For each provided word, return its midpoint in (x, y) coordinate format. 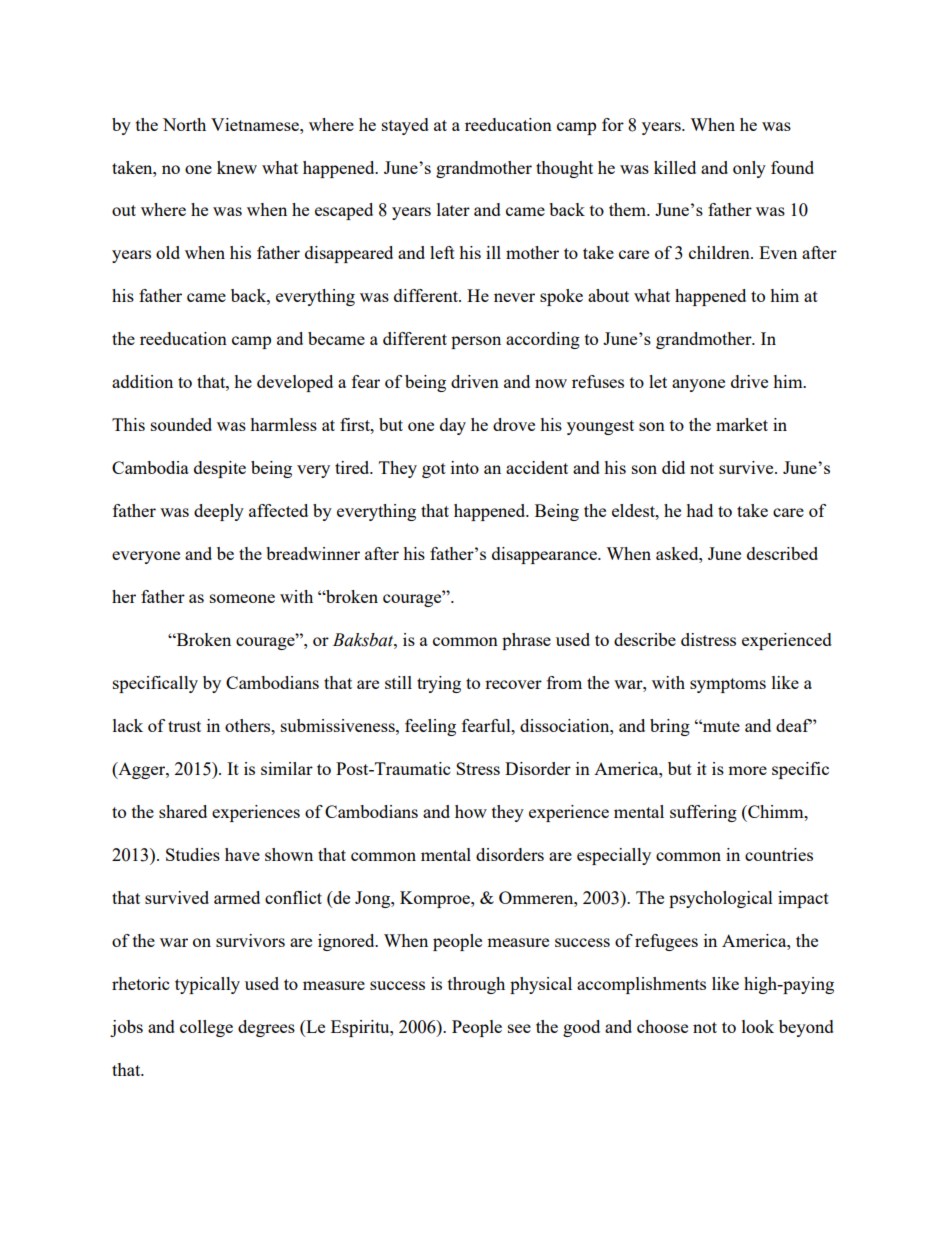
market (742, 424)
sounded (181, 424)
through (476, 985)
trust (184, 726)
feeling (430, 727)
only (749, 169)
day (453, 426)
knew (237, 167)
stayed (405, 126)
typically (207, 985)
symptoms (728, 685)
